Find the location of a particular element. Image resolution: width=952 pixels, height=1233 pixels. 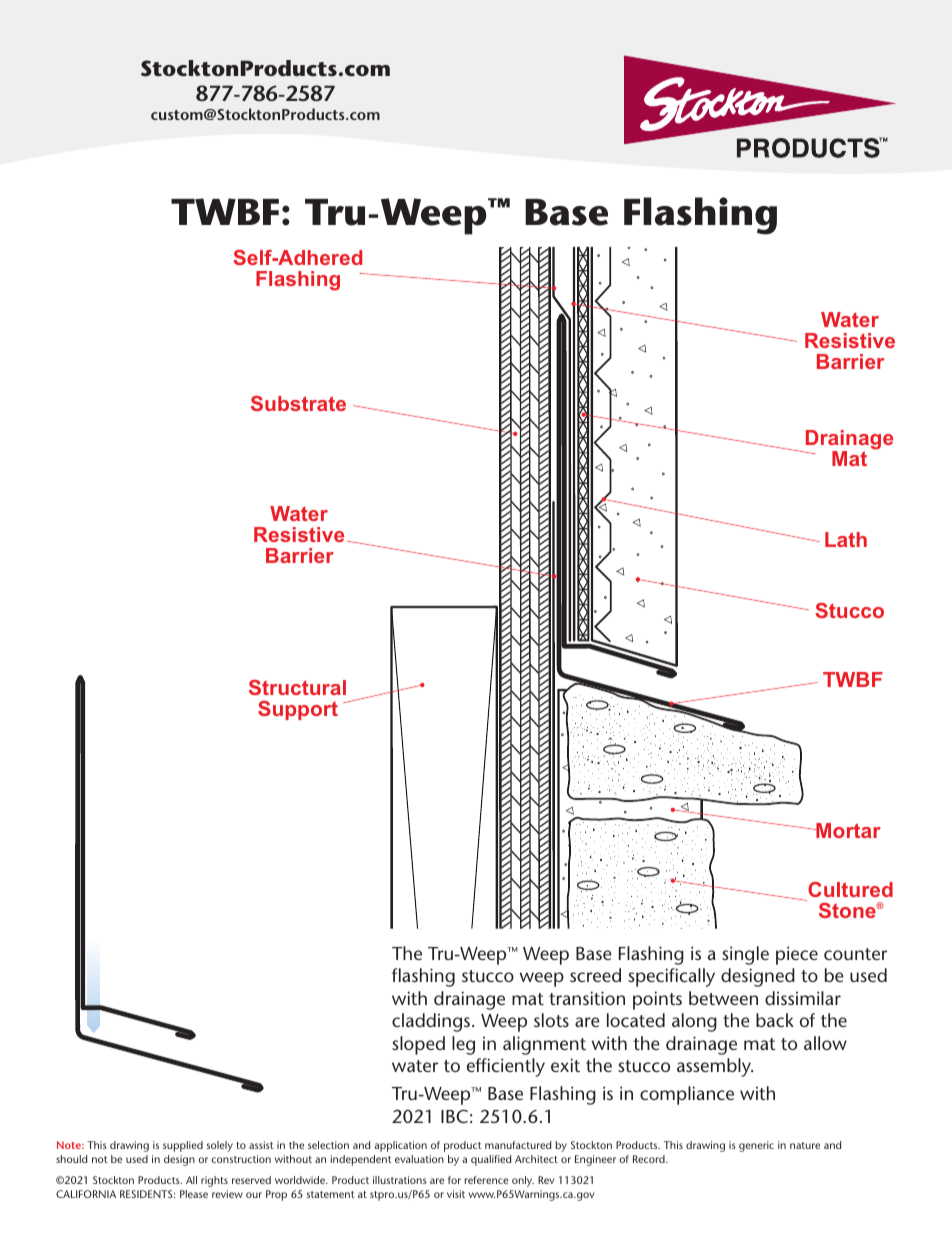

claddings is located at coordinates (431, 1022).
